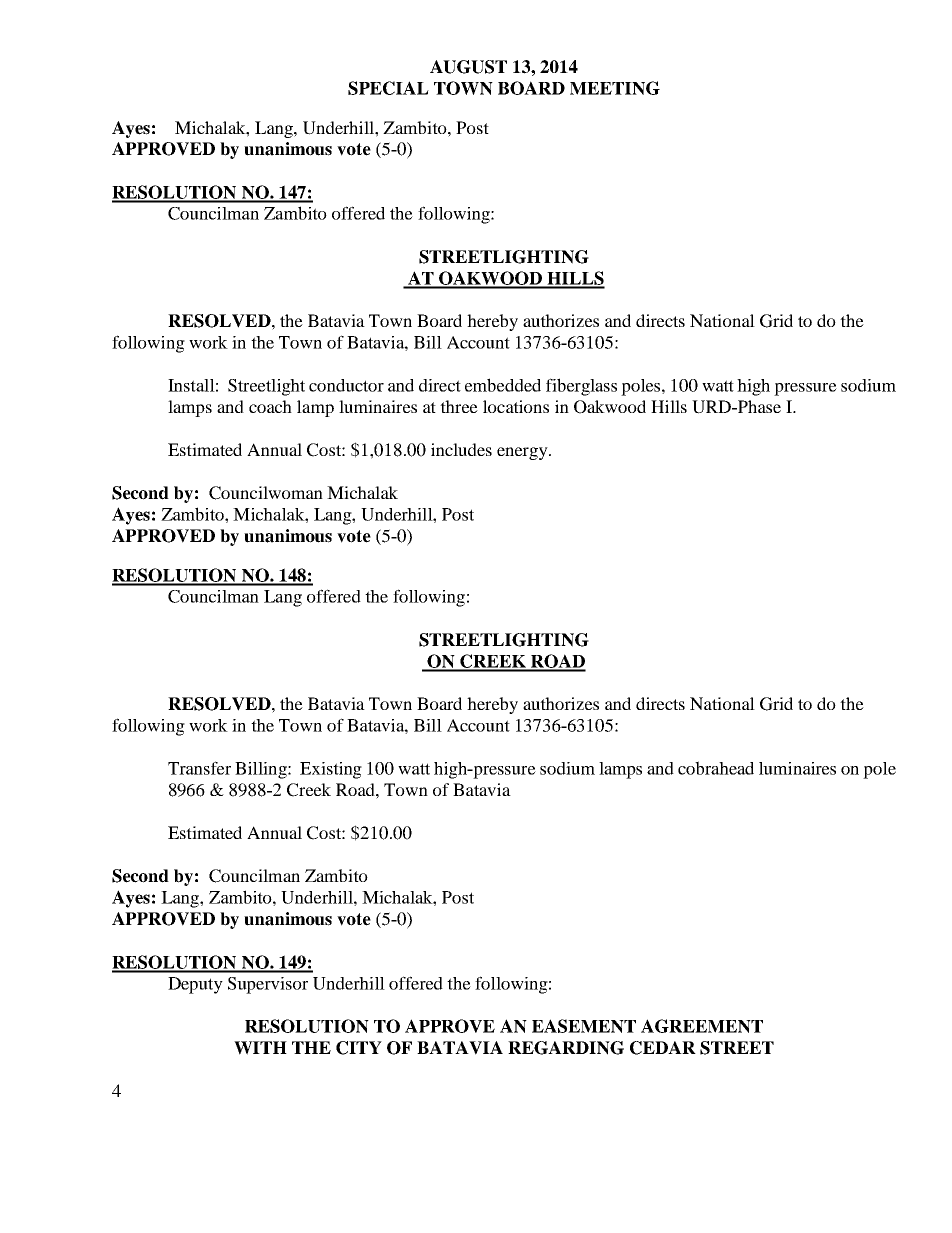 Image resolution: width=952 pixels, height=1233 pixels. Describe the element at coordinates (615, 88) in the document. I see `MEETING` at that location.
